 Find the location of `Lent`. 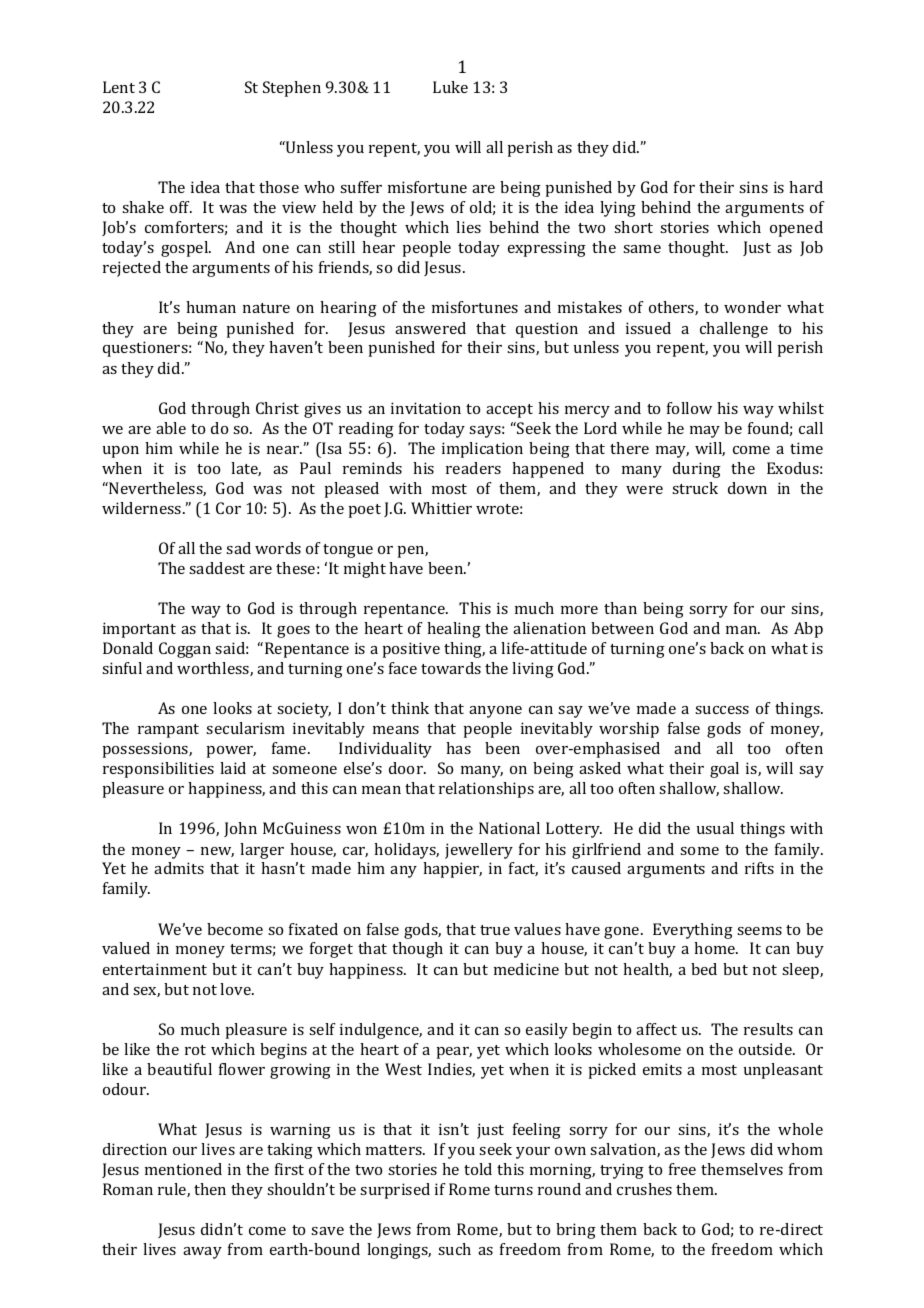

Lent is located at coordinates (119, 87).
